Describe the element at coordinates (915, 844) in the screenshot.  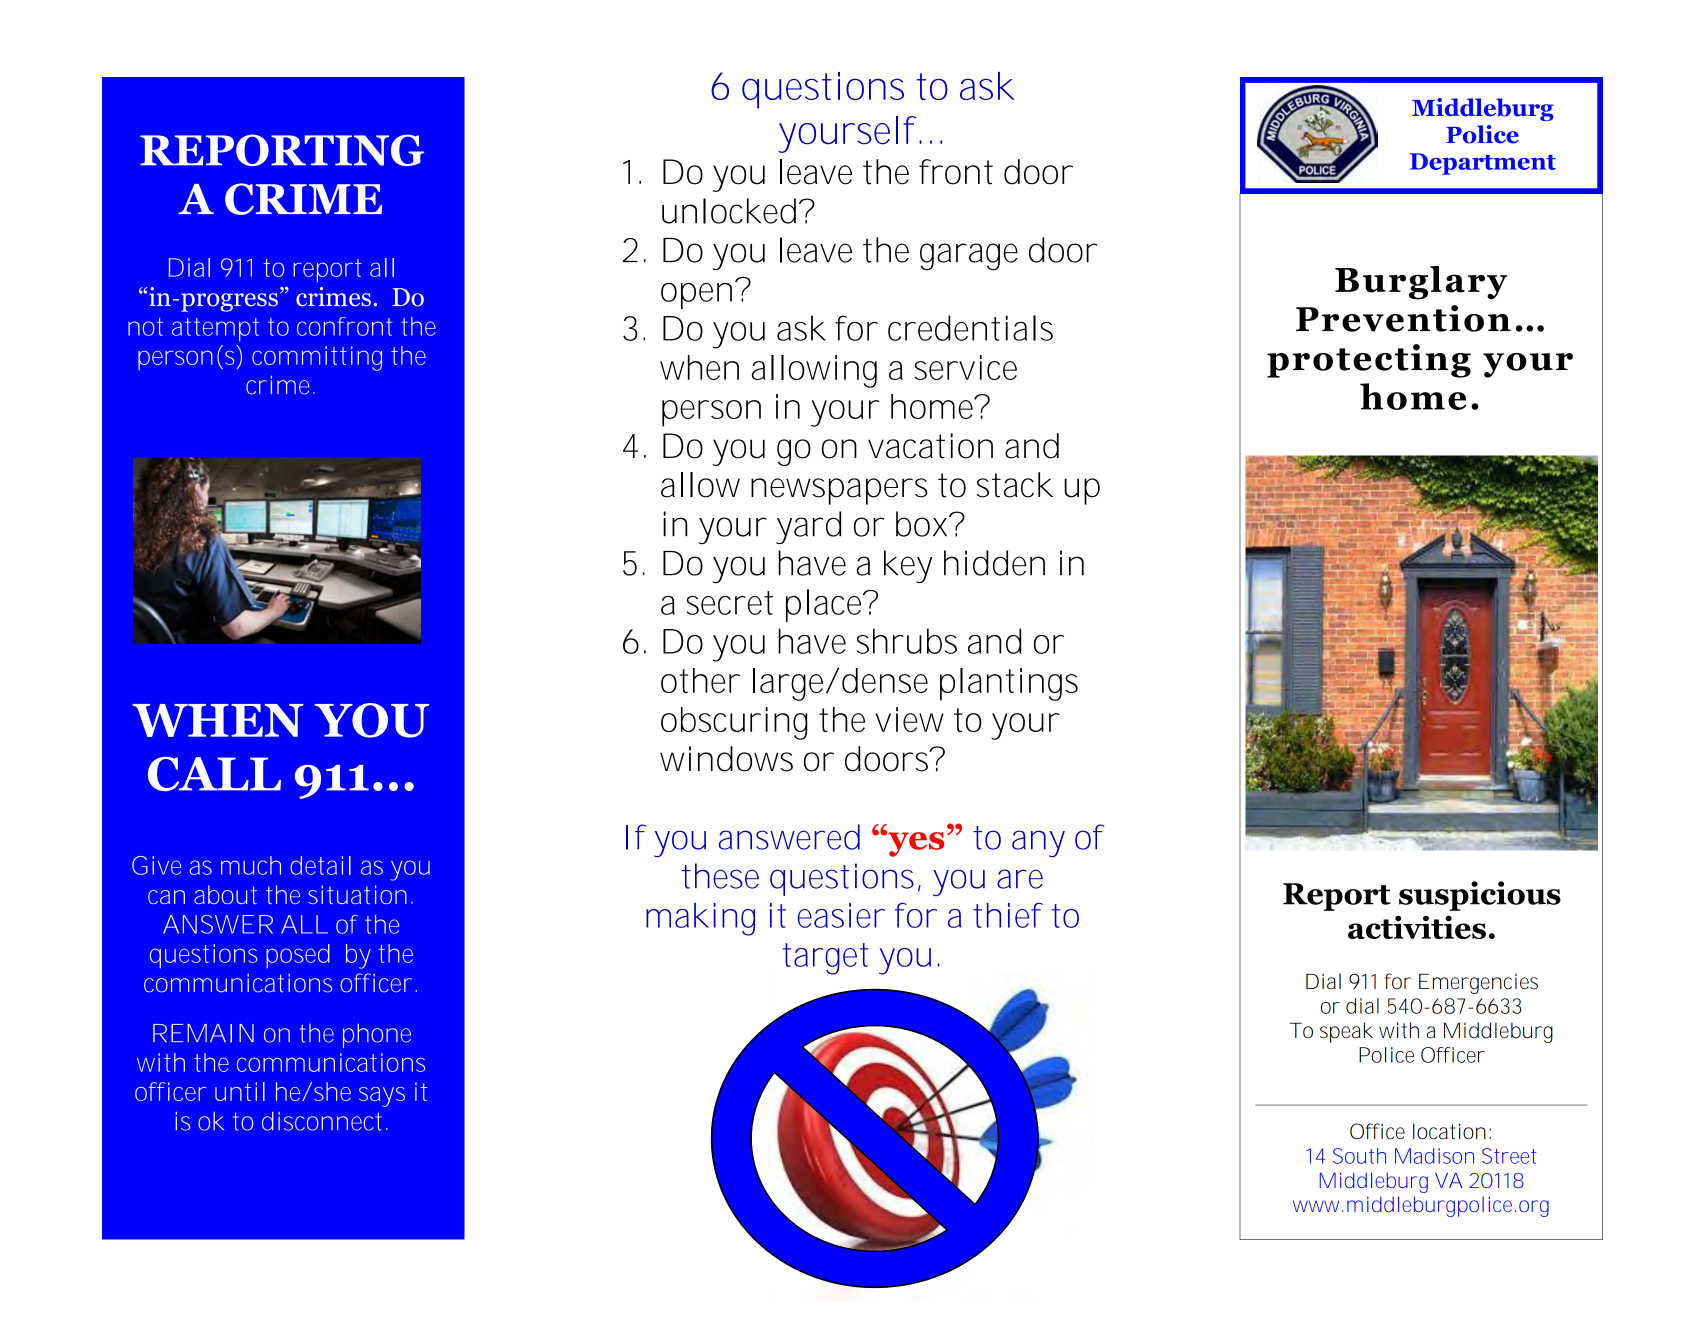
I see `yes` at that location.
